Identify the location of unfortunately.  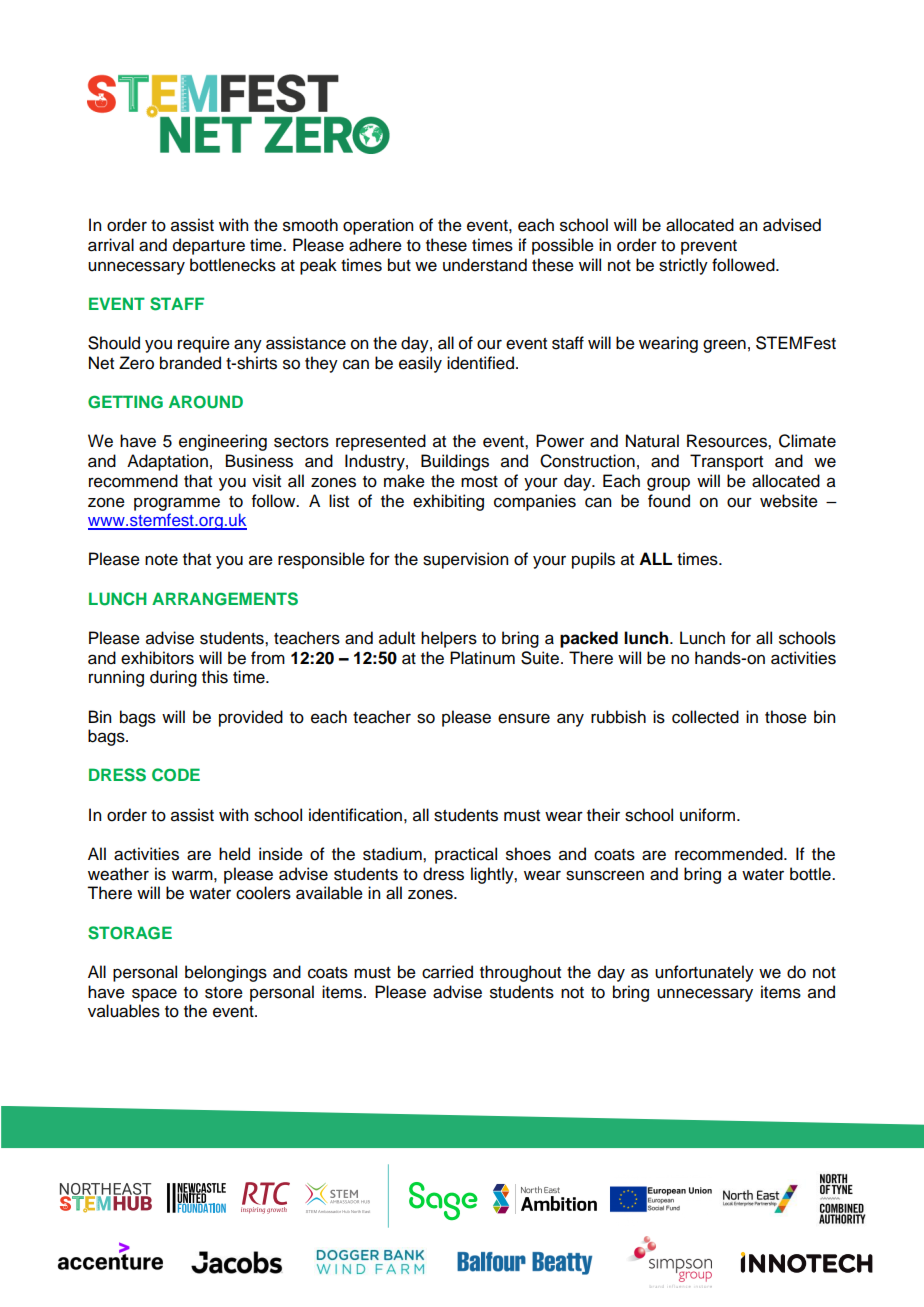
(704, 973).
